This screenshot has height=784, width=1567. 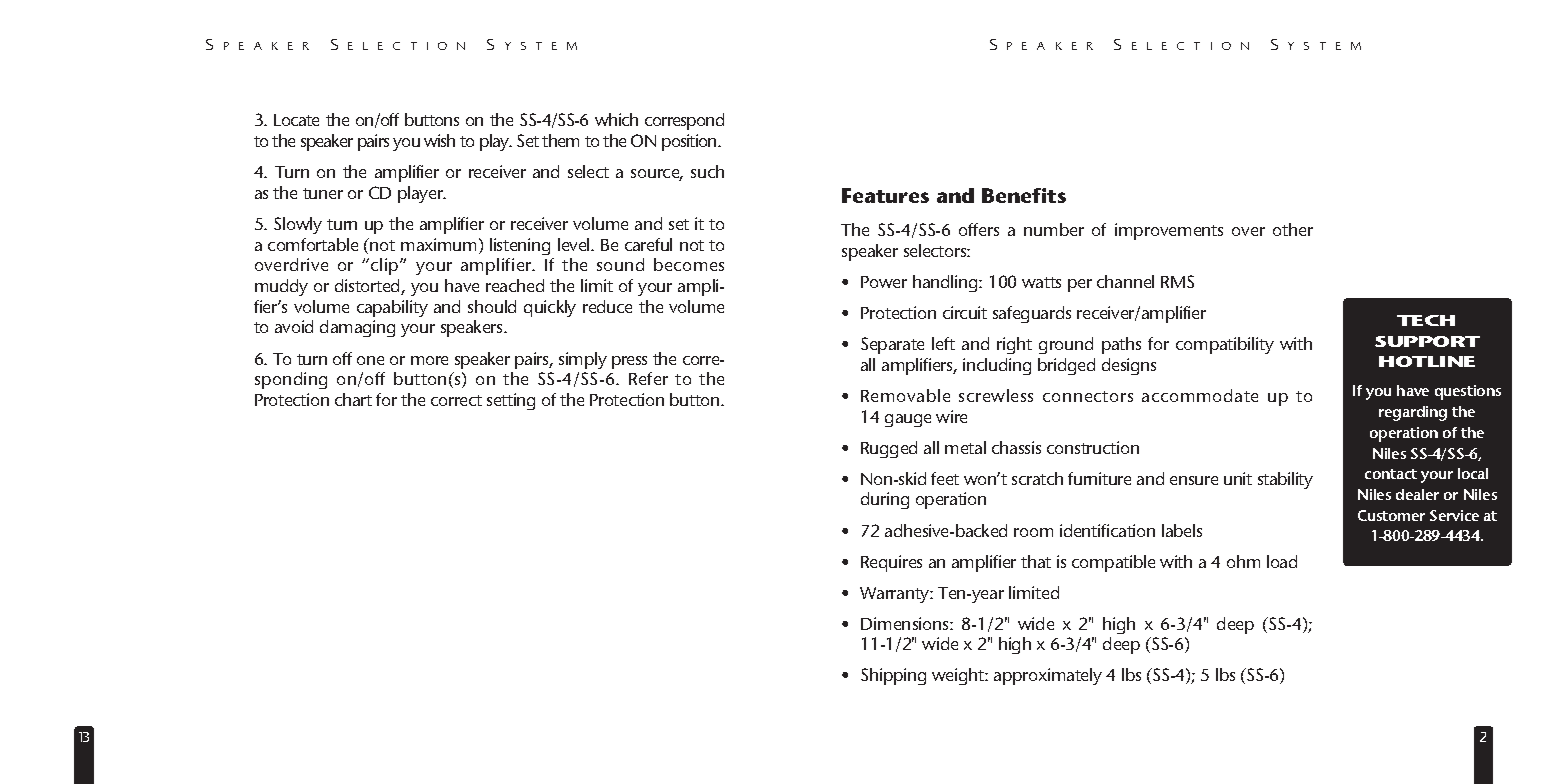 I want to click on approximately, so click(x=1048, y=676).
